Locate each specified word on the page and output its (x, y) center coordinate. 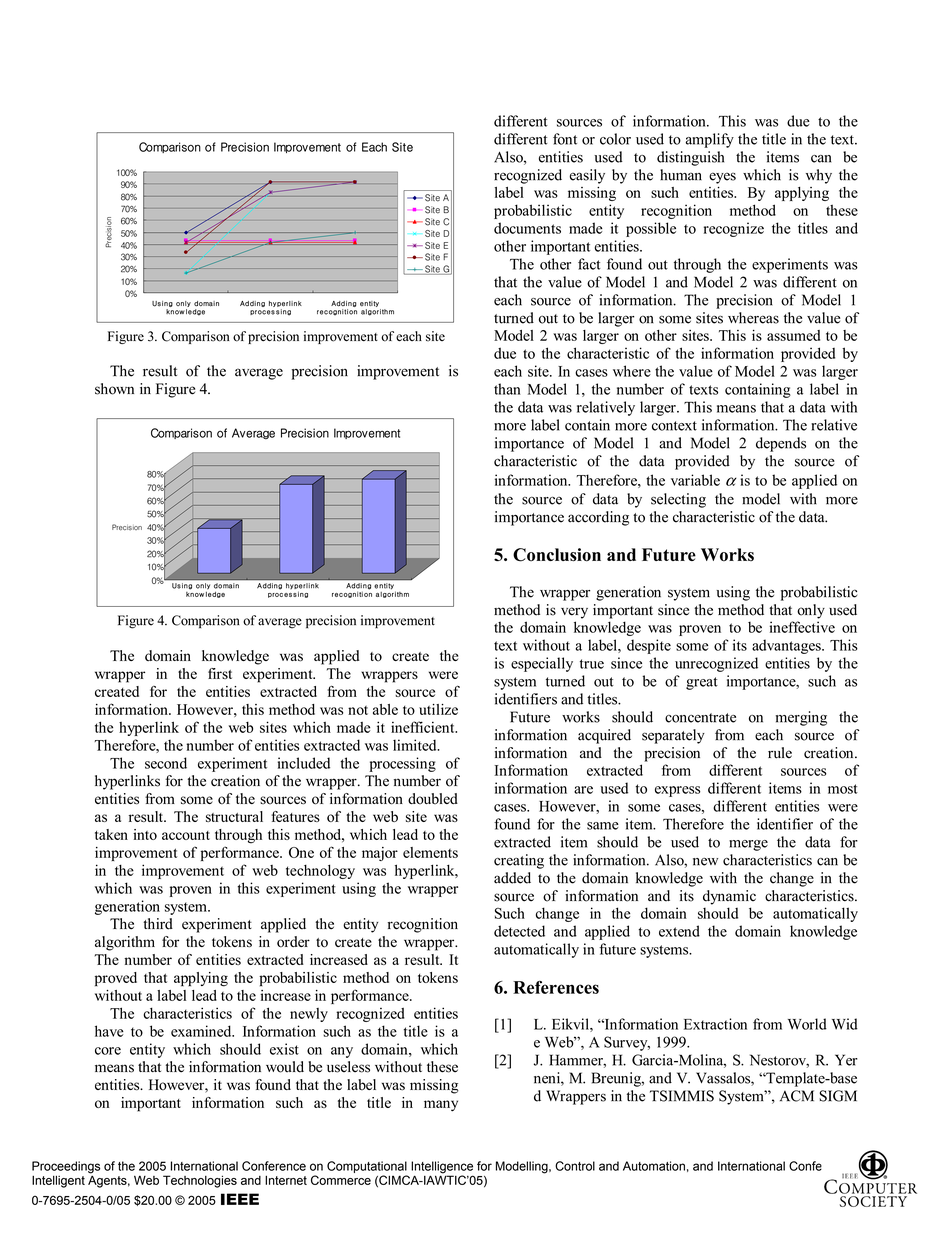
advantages (787, 646)
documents (527, 228)
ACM (797, 1096)
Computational (367, 1168)
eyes (722, 178)
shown (114, 389)
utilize (438, 709)
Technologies (200, 1181)
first (220, 673)
